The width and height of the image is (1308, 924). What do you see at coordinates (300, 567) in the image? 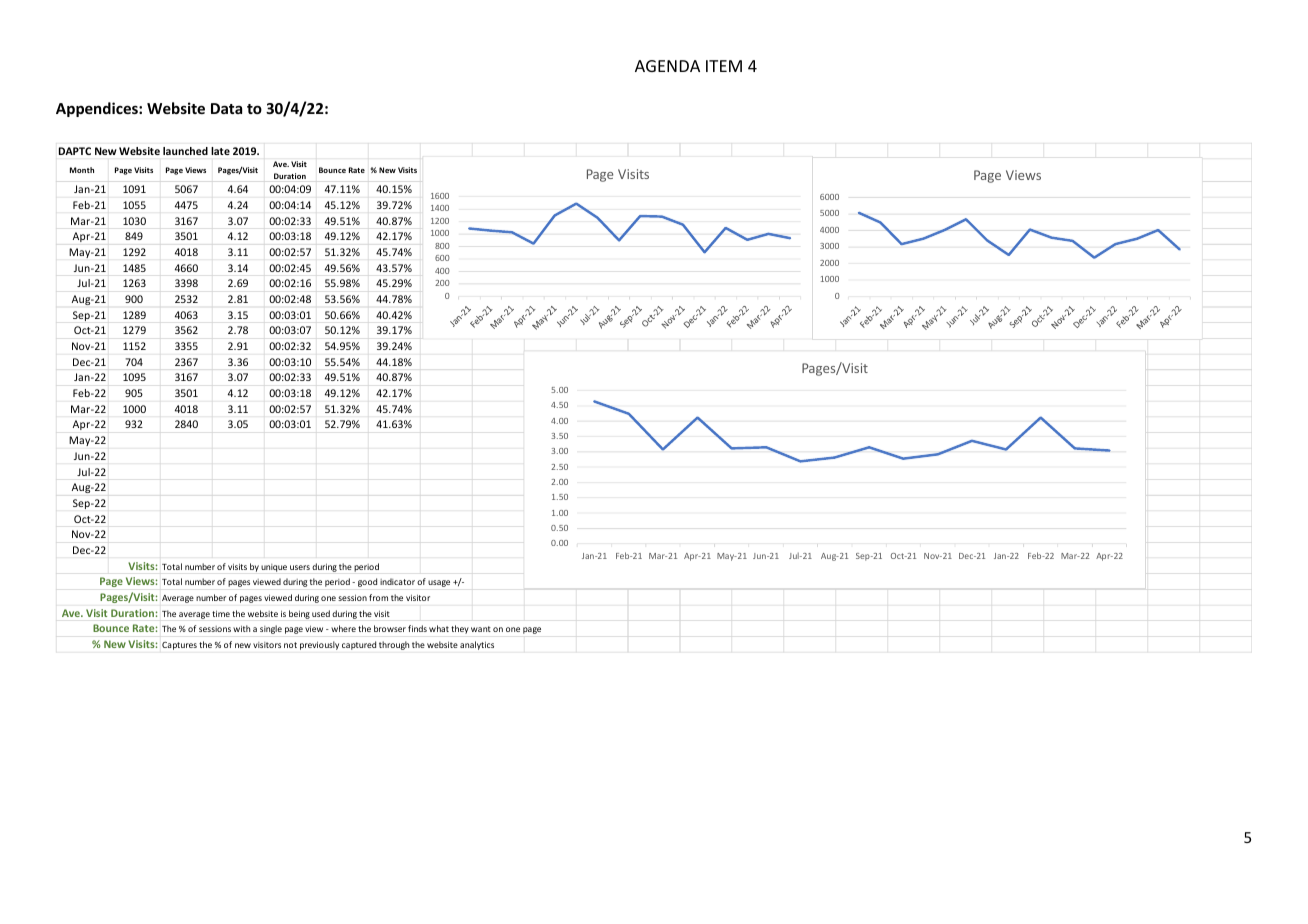
I see `users` at bounding box center [300, 567].
